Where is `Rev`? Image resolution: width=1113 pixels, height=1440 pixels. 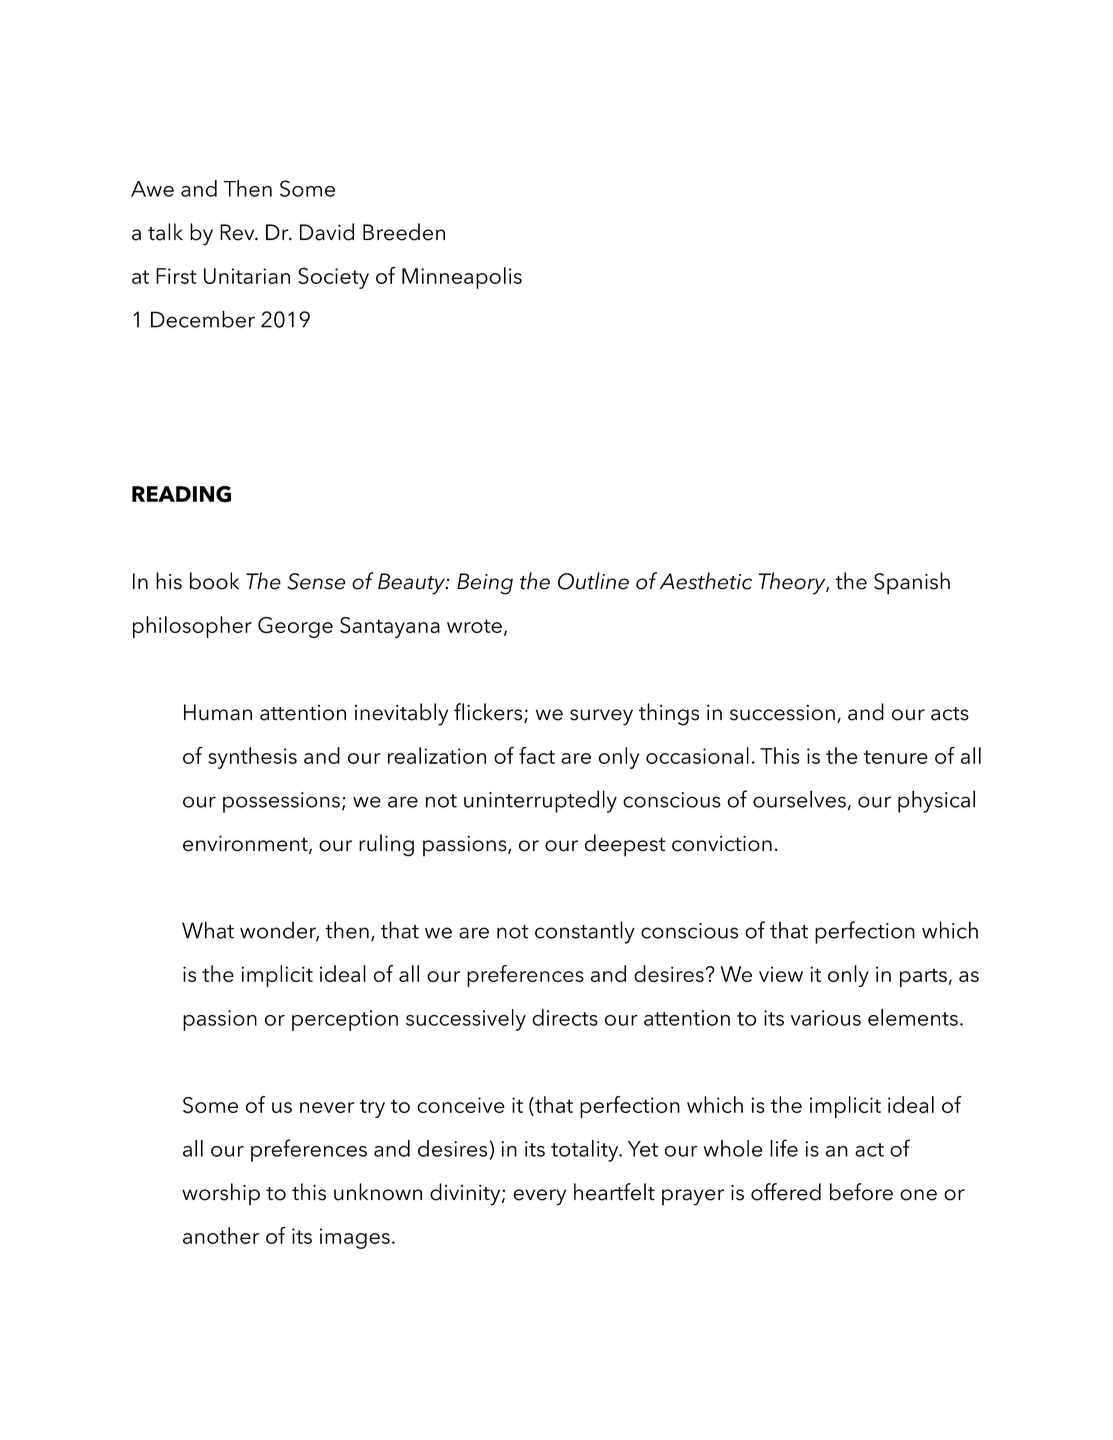 Rev is located at coordinates (238, 232).
